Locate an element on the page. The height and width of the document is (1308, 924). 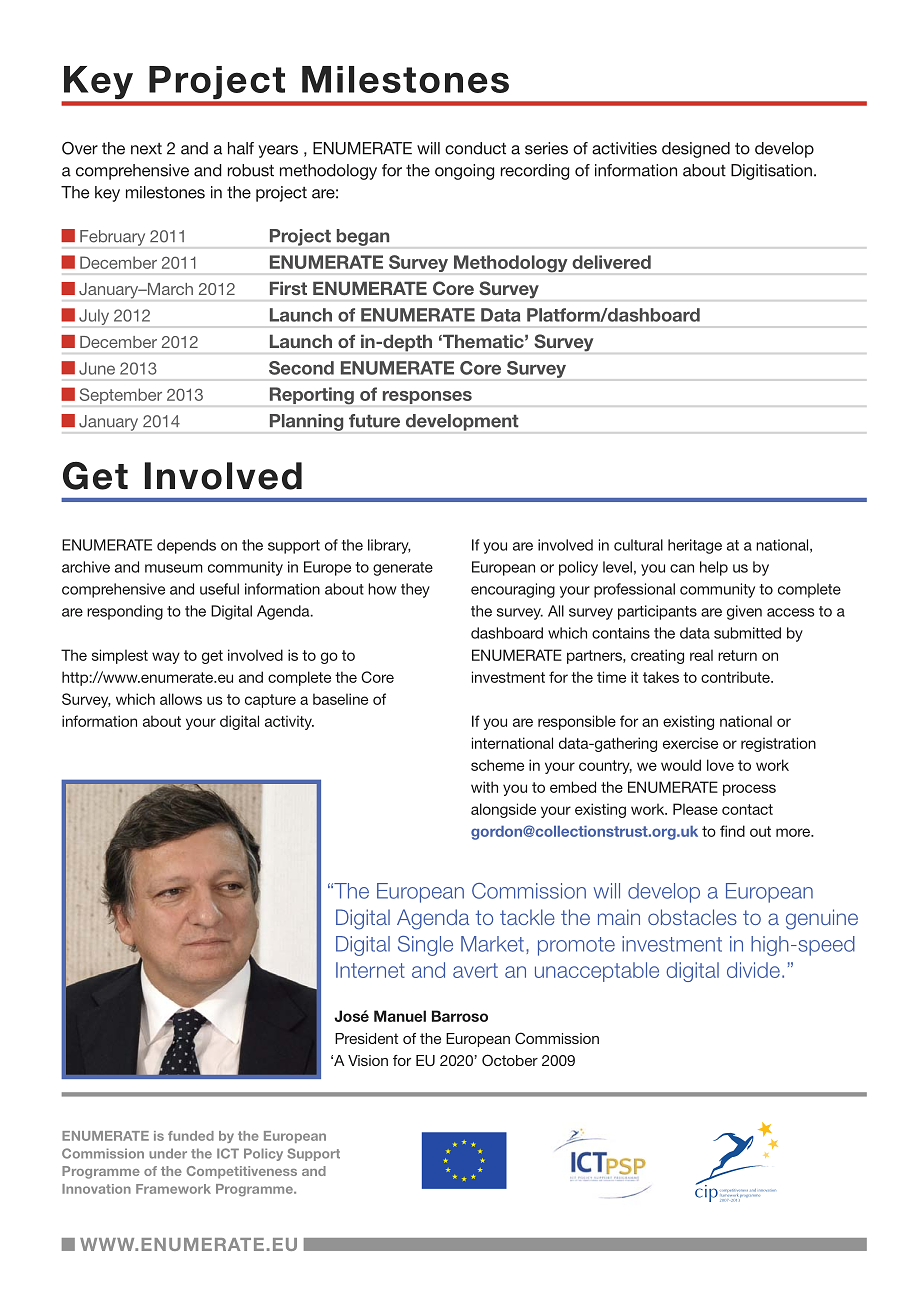
ongoing is located at coordinates (464, 172).
